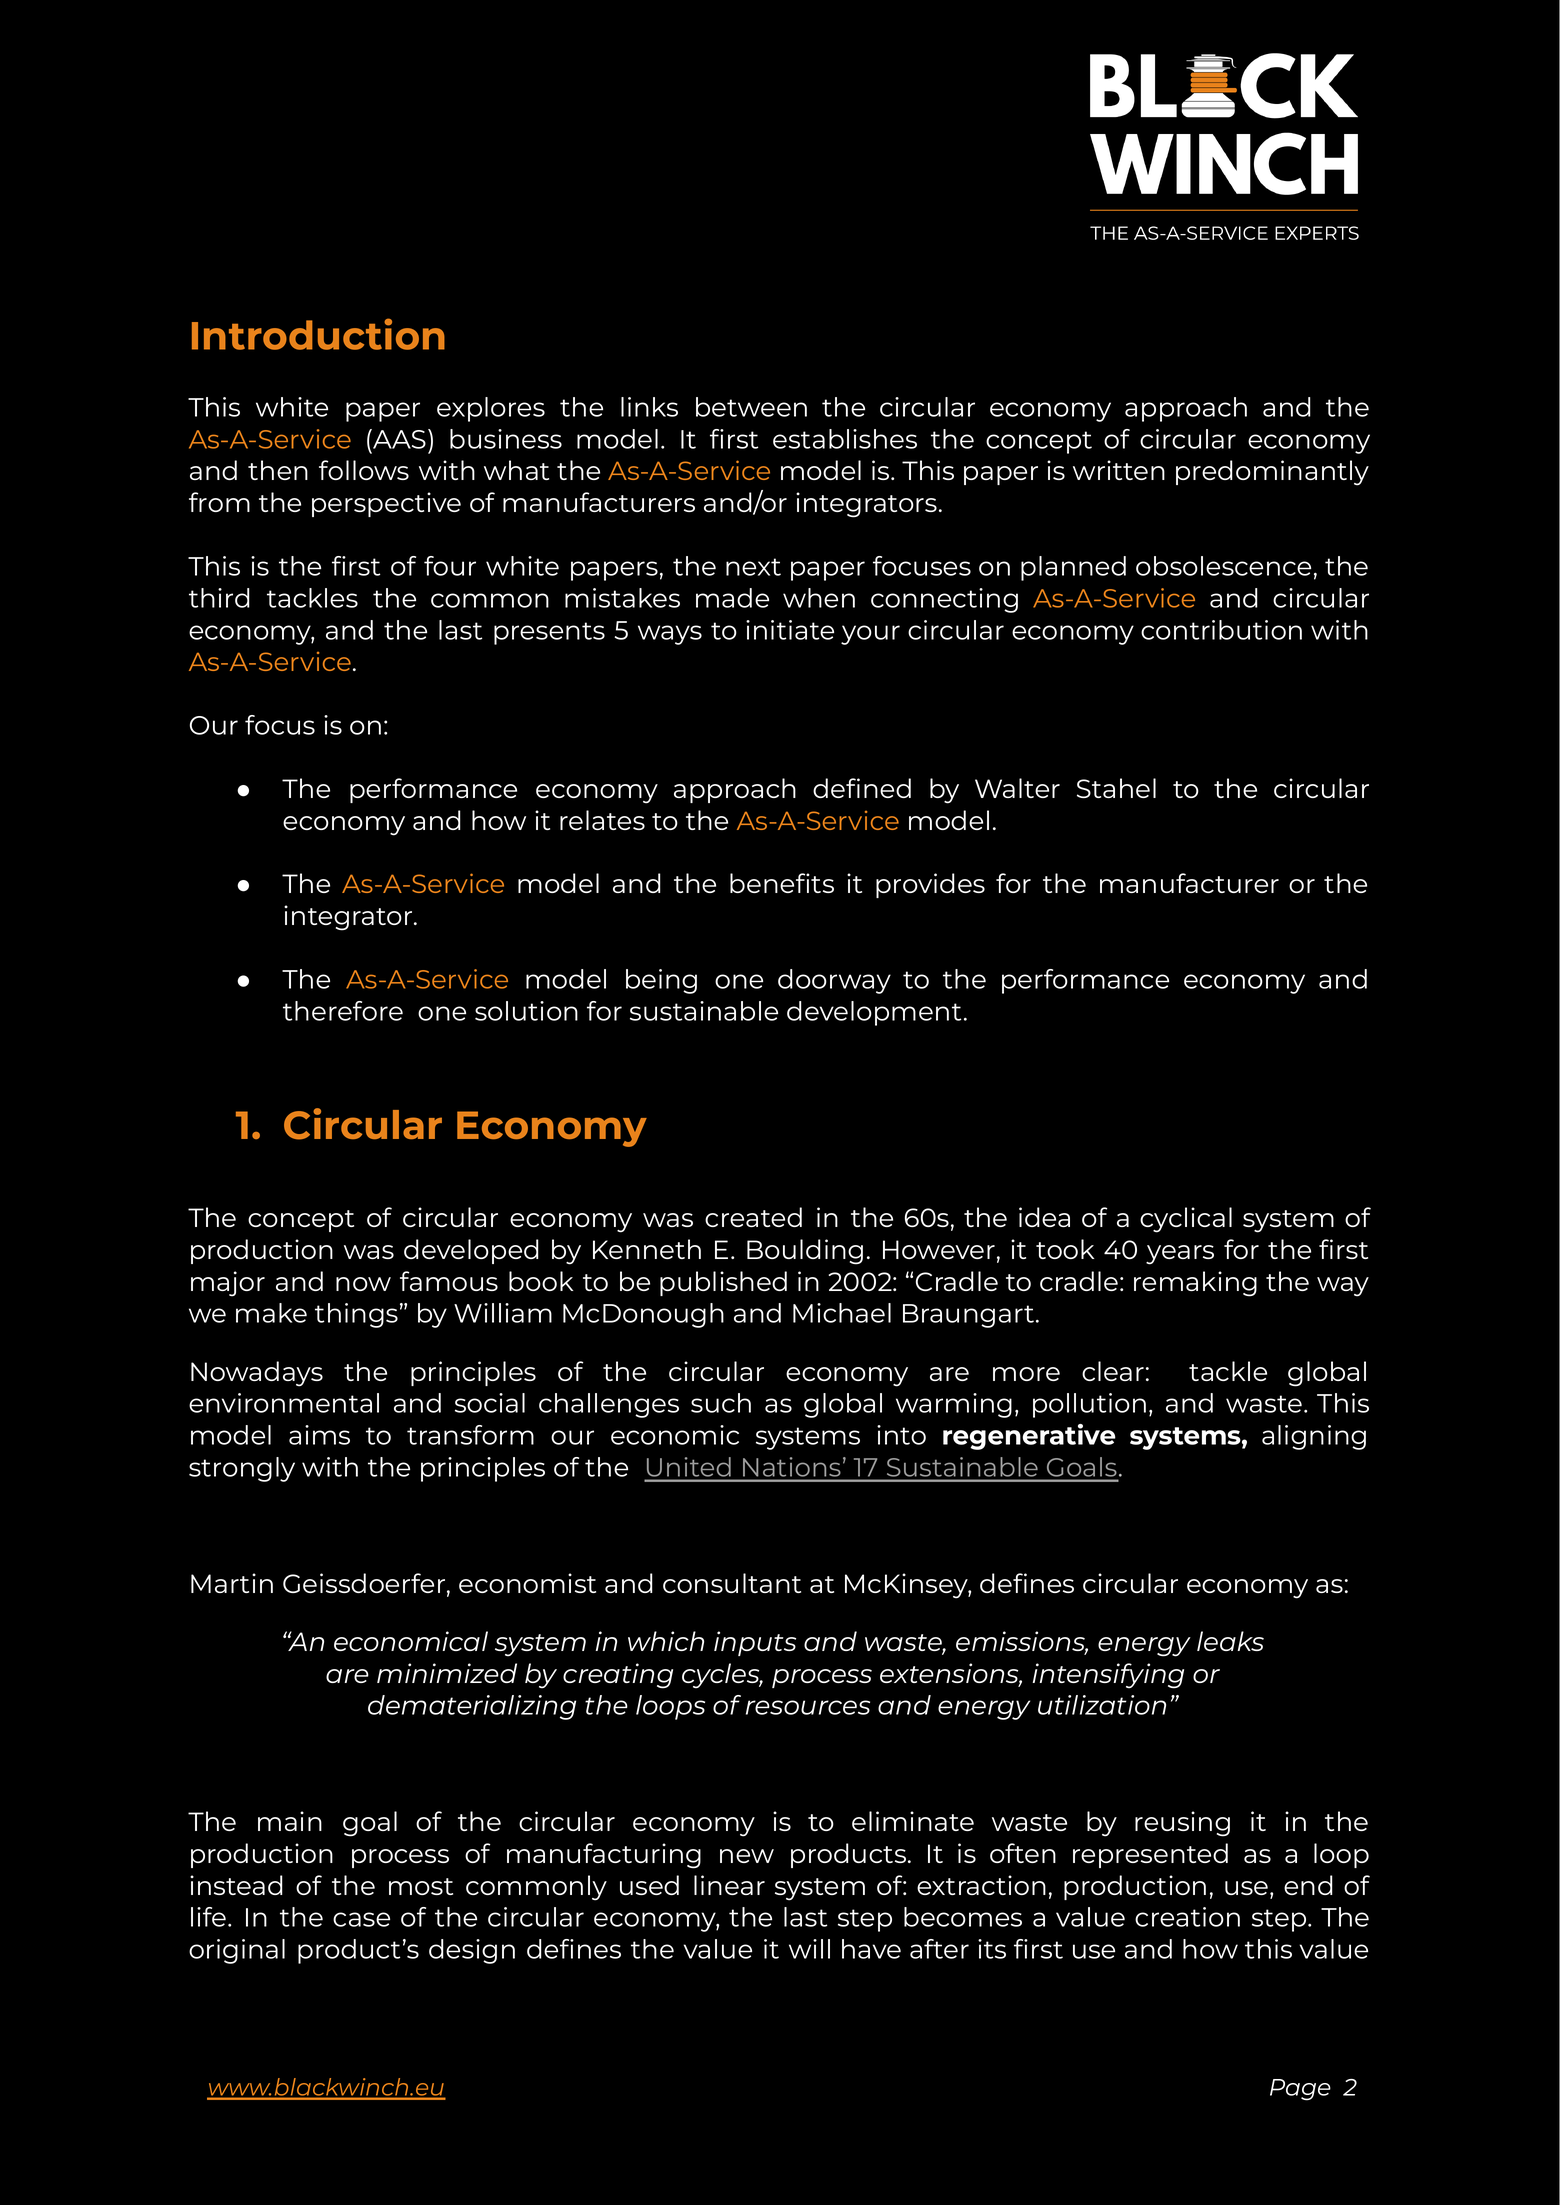  Describe the element at coordinates (361, 1919) in the screenshot. I see `case` at that location.
